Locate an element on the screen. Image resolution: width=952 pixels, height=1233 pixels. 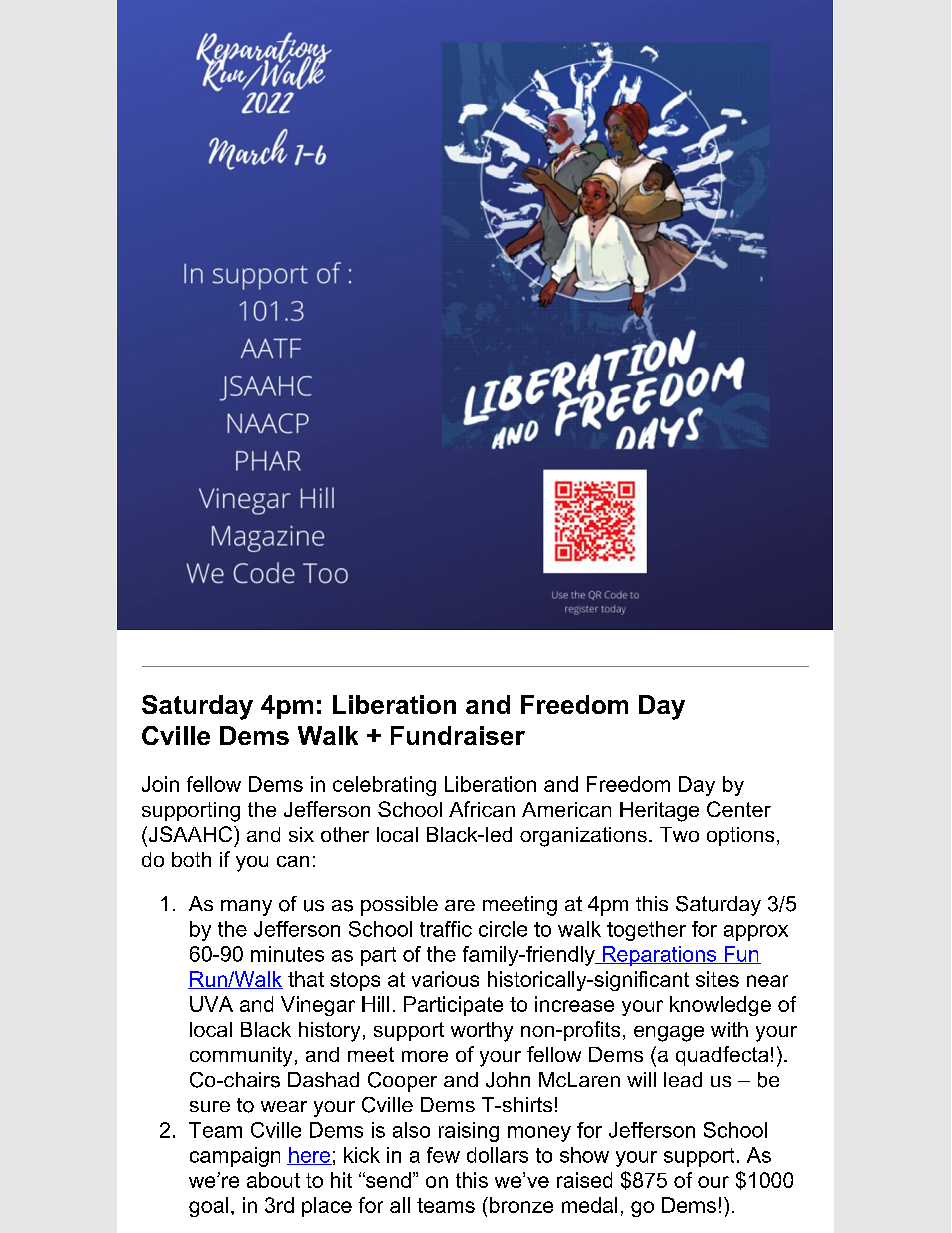
sites is located at coordinates (717, 979).
